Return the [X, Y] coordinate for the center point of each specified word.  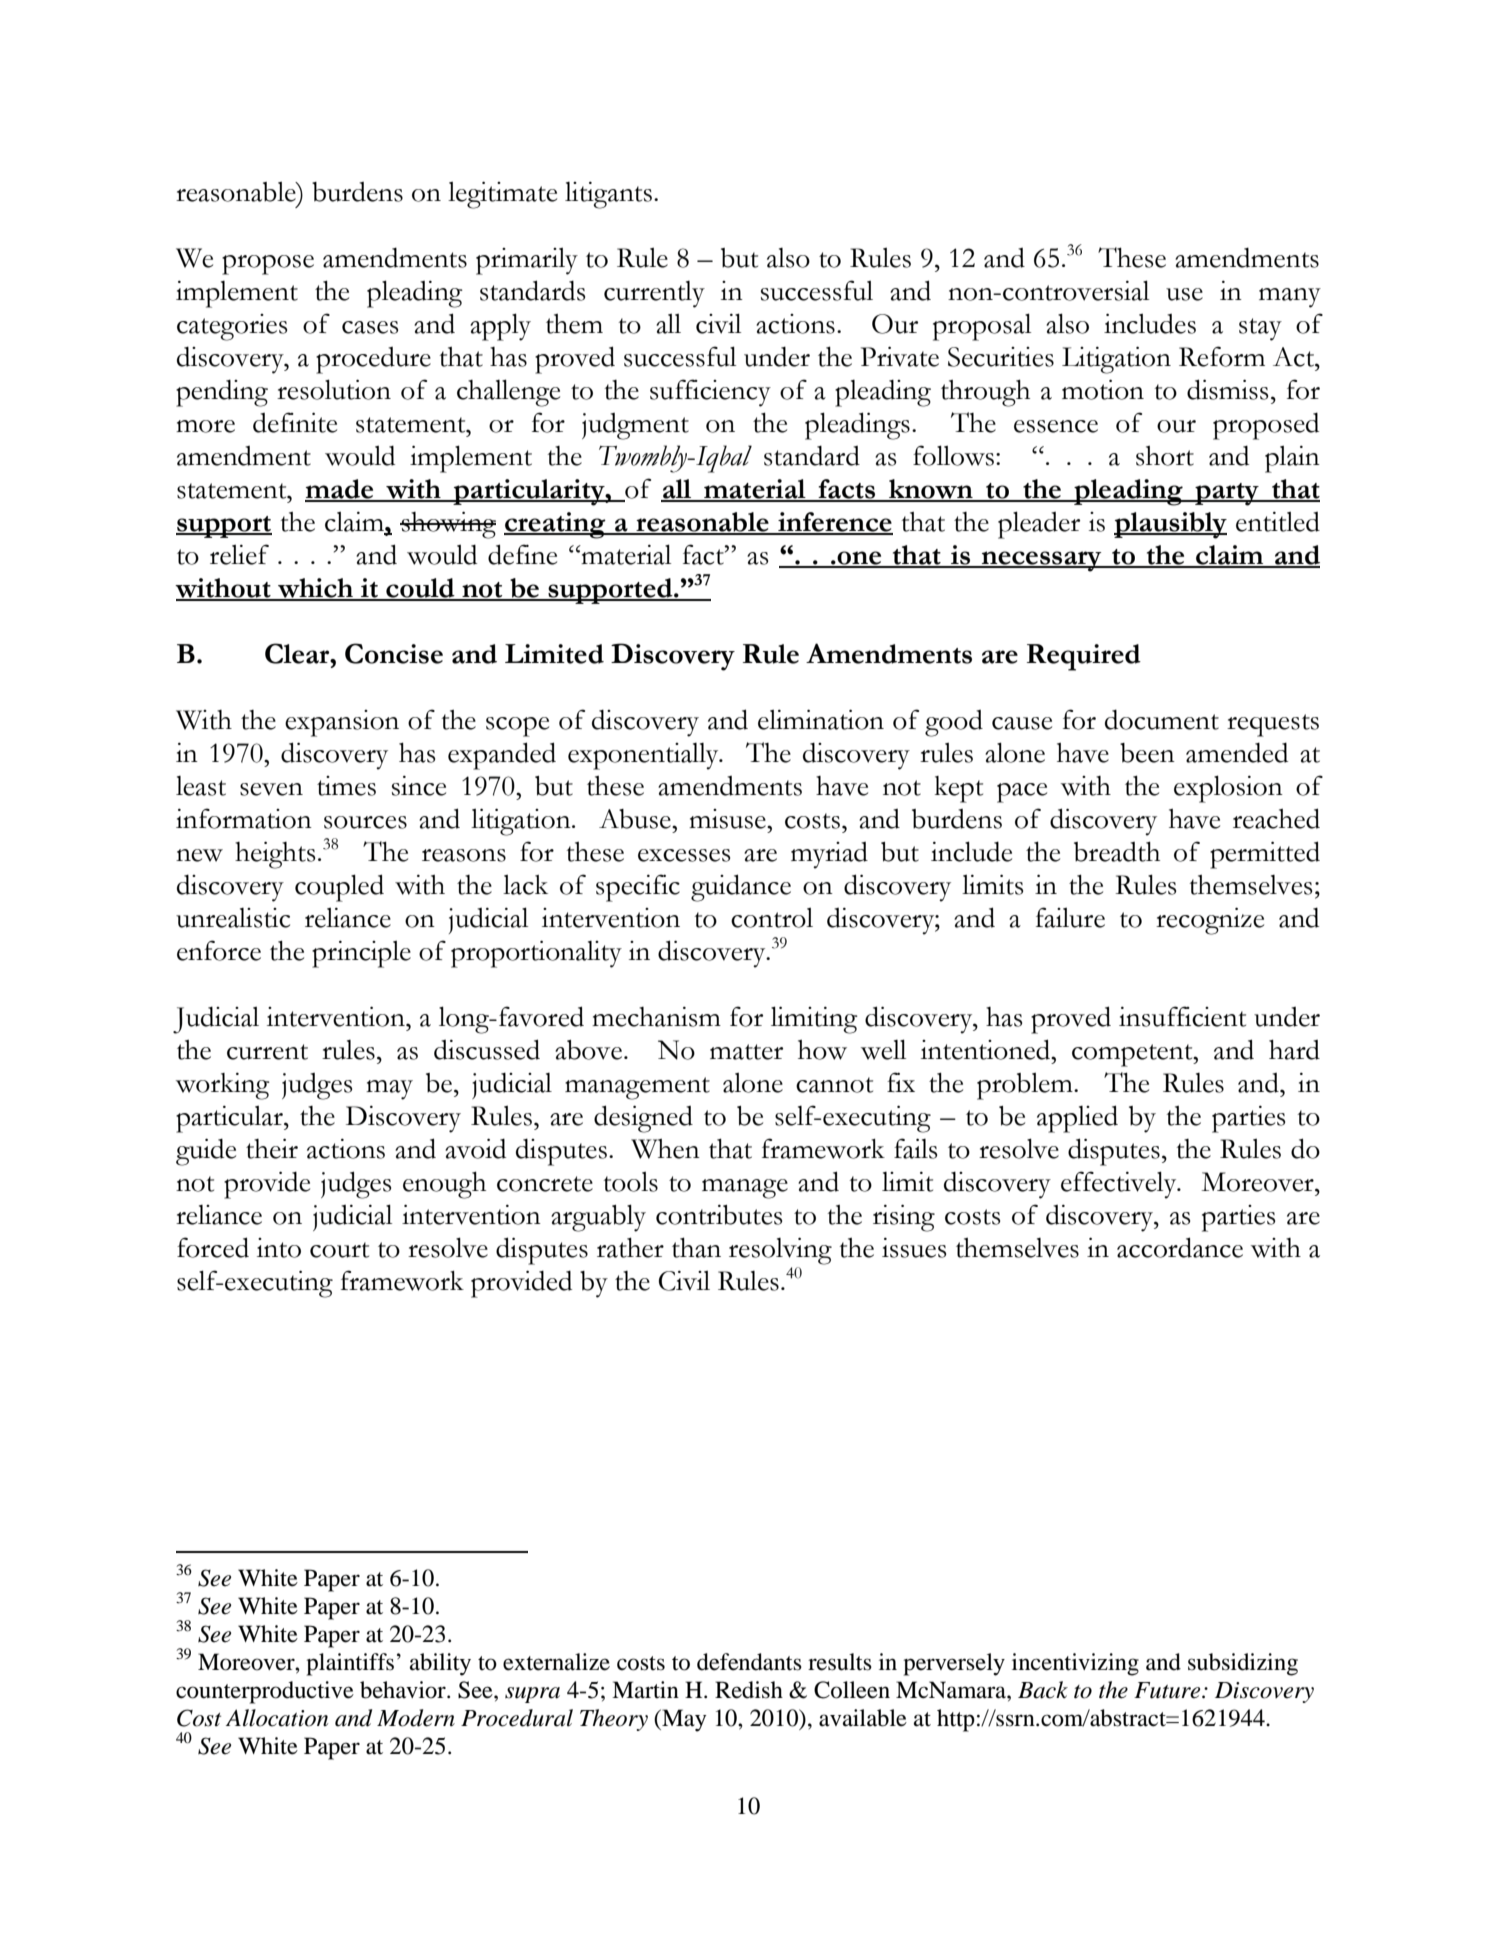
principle [361, 954]
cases [370, 327]
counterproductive [265, 1692]
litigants [608, 195]
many [1290, 298]
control [772, 917]
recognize [1210, 921]
